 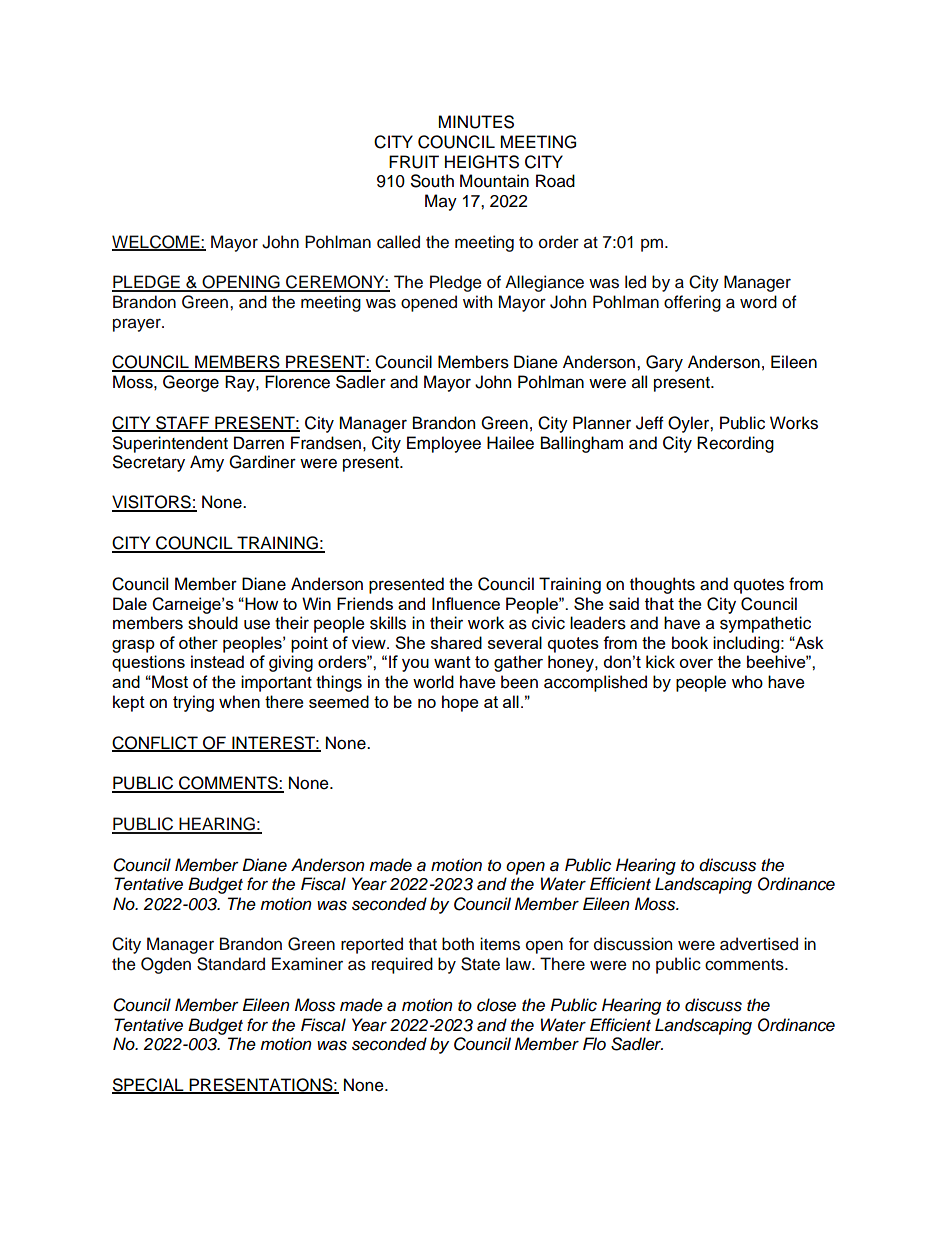 What do you see at coordinates (759, 944) in the screenshot?
I see `advertised` at bounding box center [759, 944].
